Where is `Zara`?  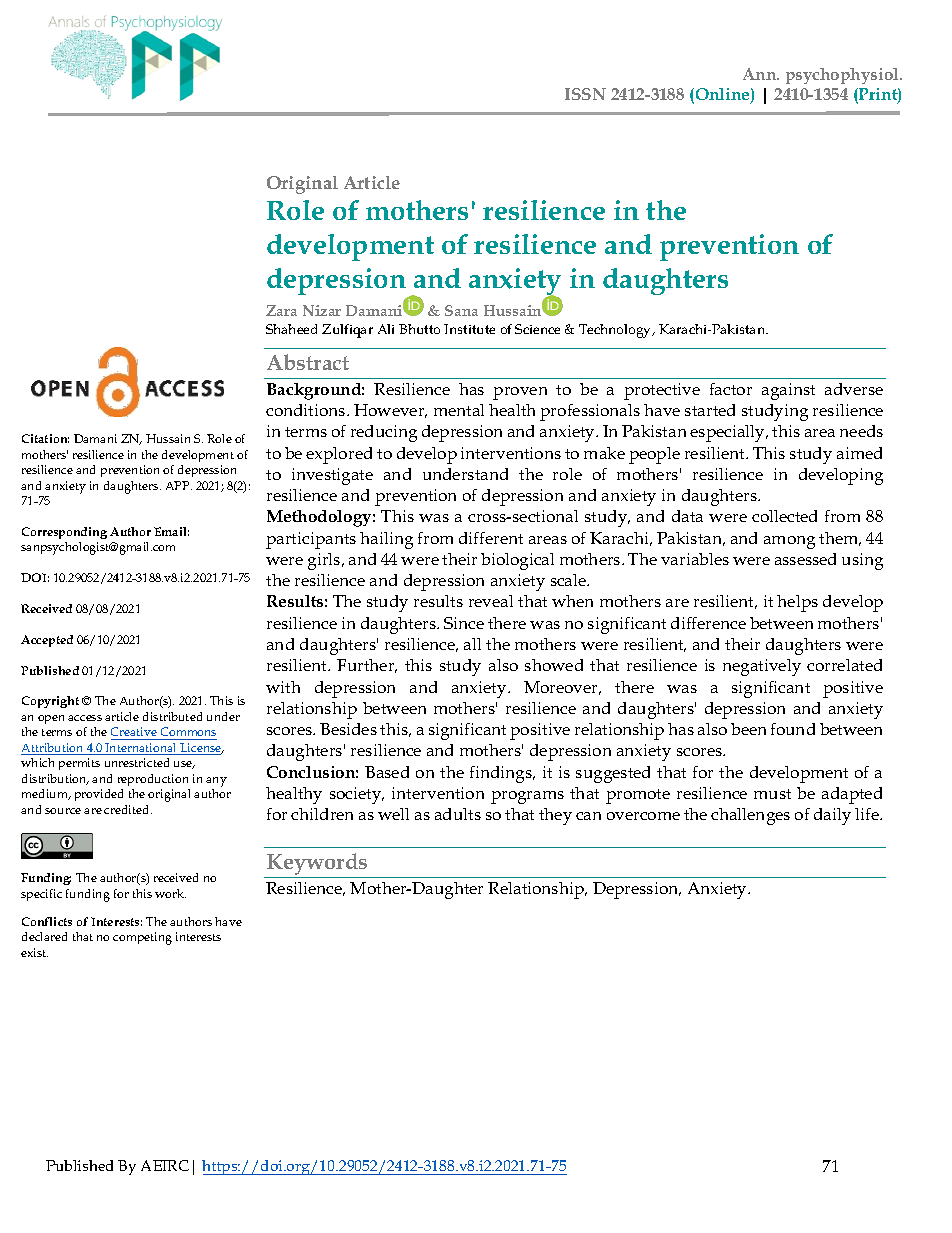
Zara is located at coordinates (281, 310).
